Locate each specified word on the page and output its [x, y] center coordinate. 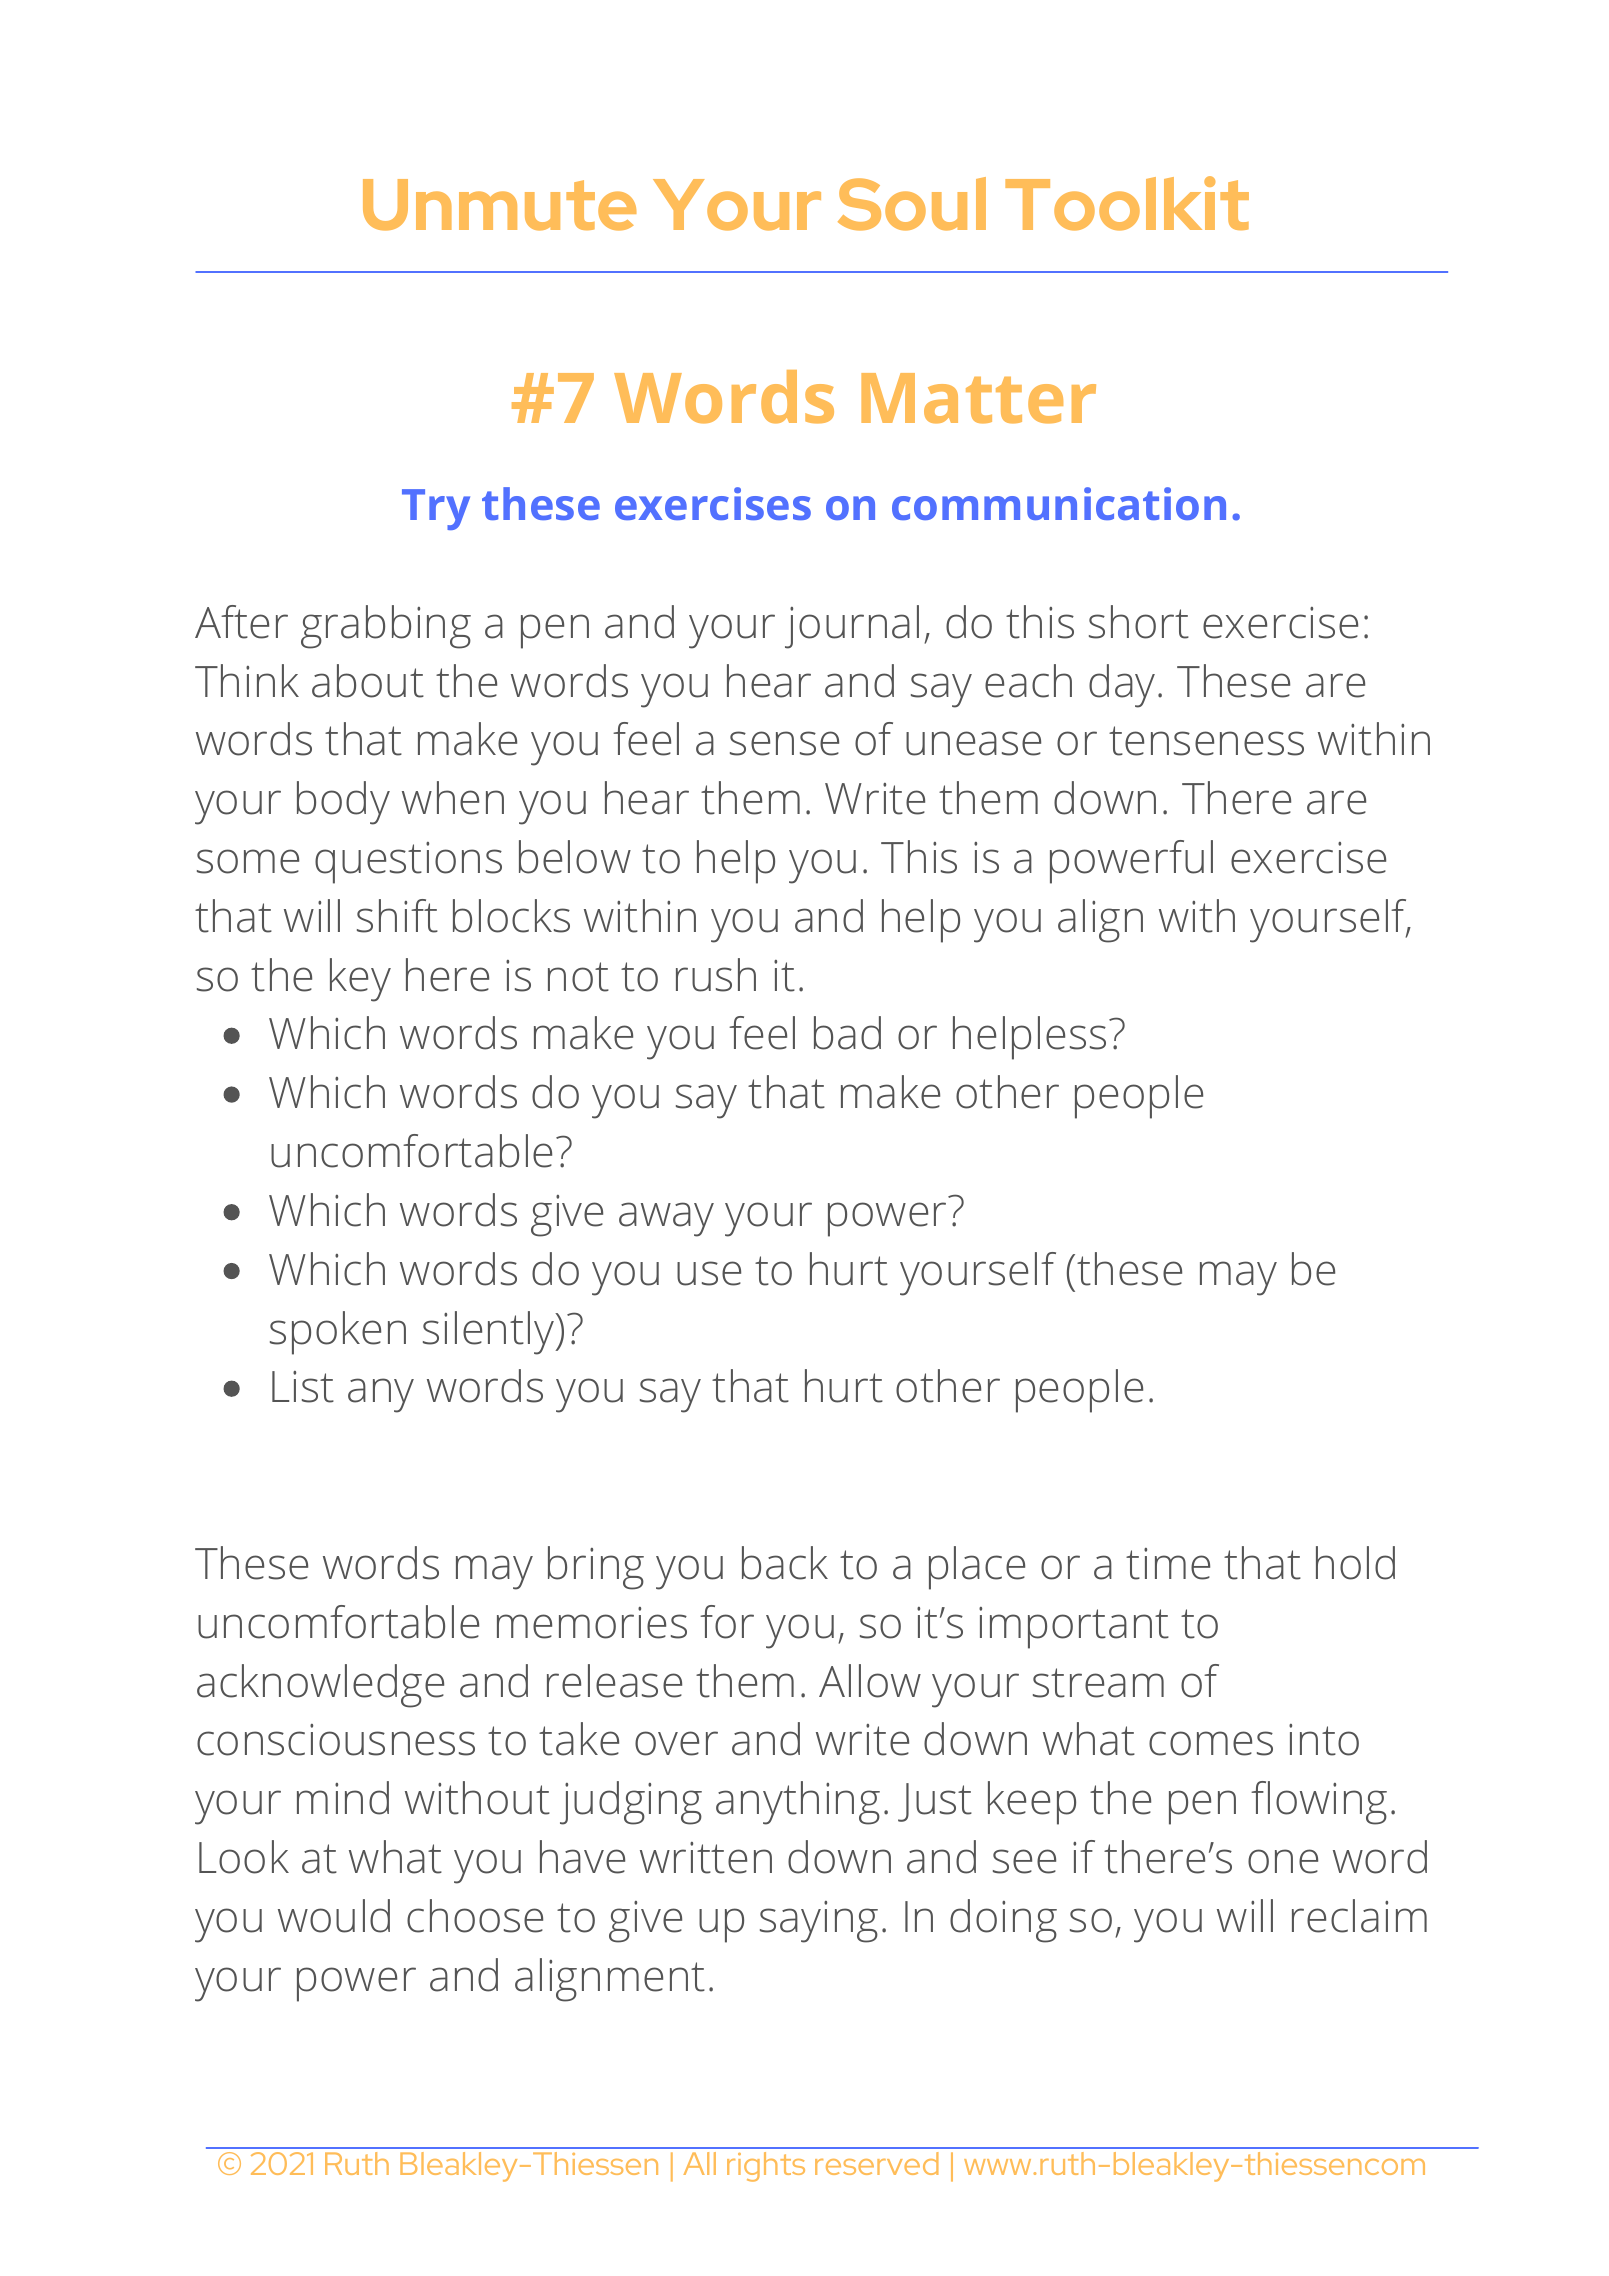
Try [436, 509]
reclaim [1359, 1916]
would [334, 1916]
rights [766, 2167]
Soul [912, 204]
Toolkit [1127, 203]
